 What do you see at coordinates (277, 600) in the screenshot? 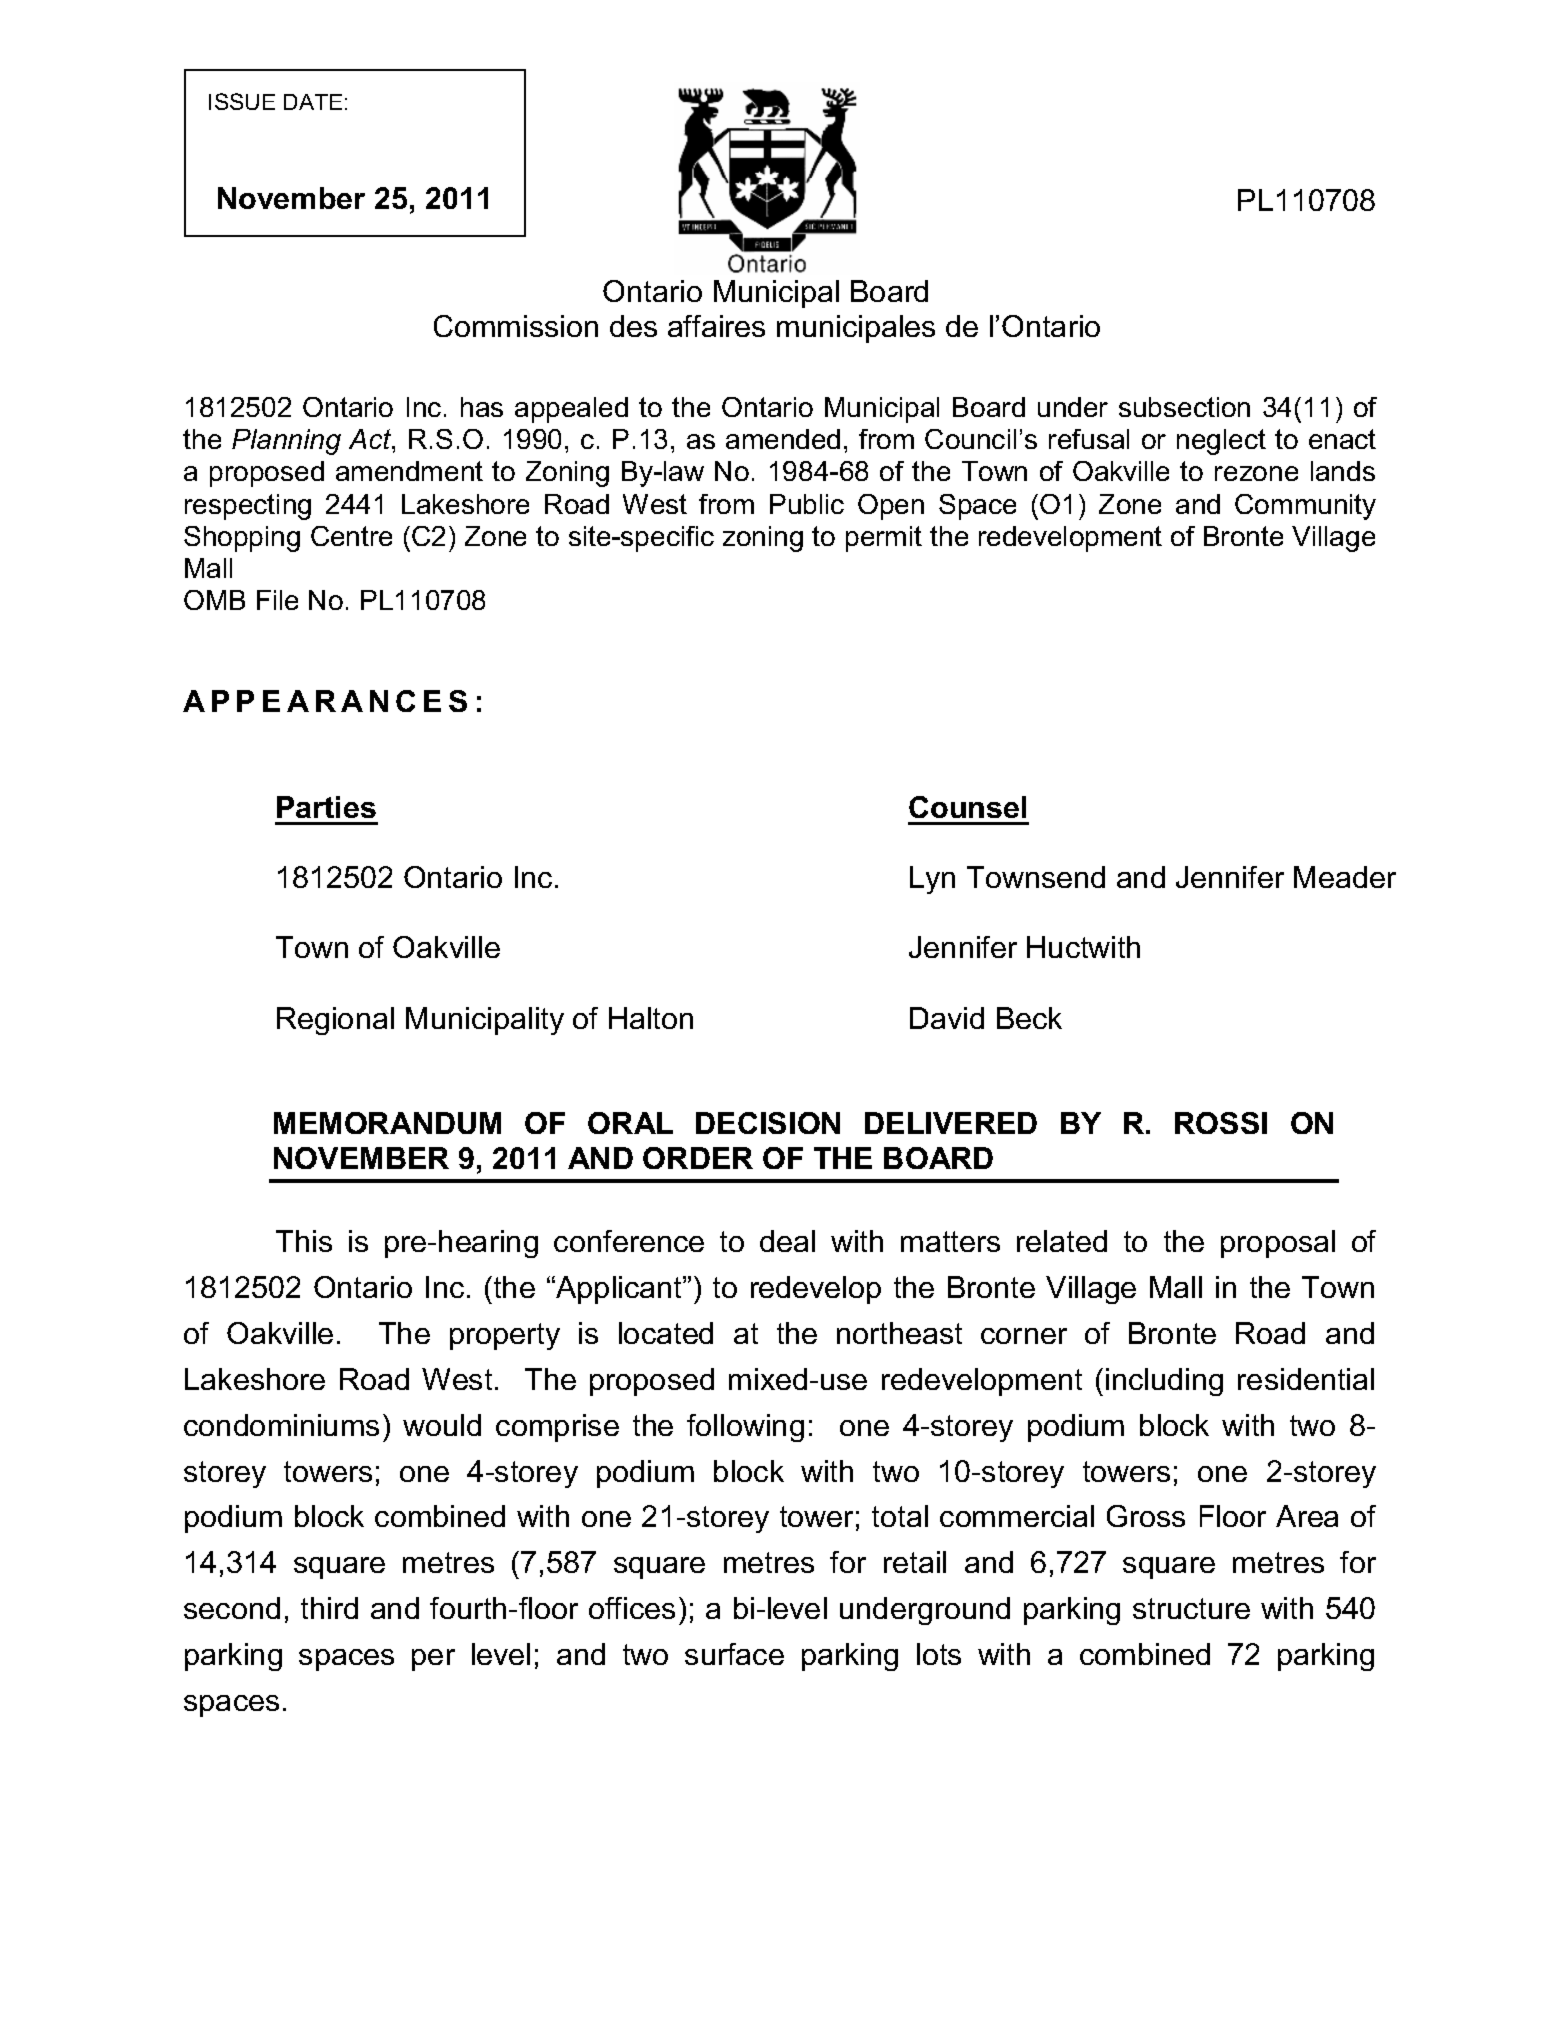
I see `File` at bounding box center [277, 600].
